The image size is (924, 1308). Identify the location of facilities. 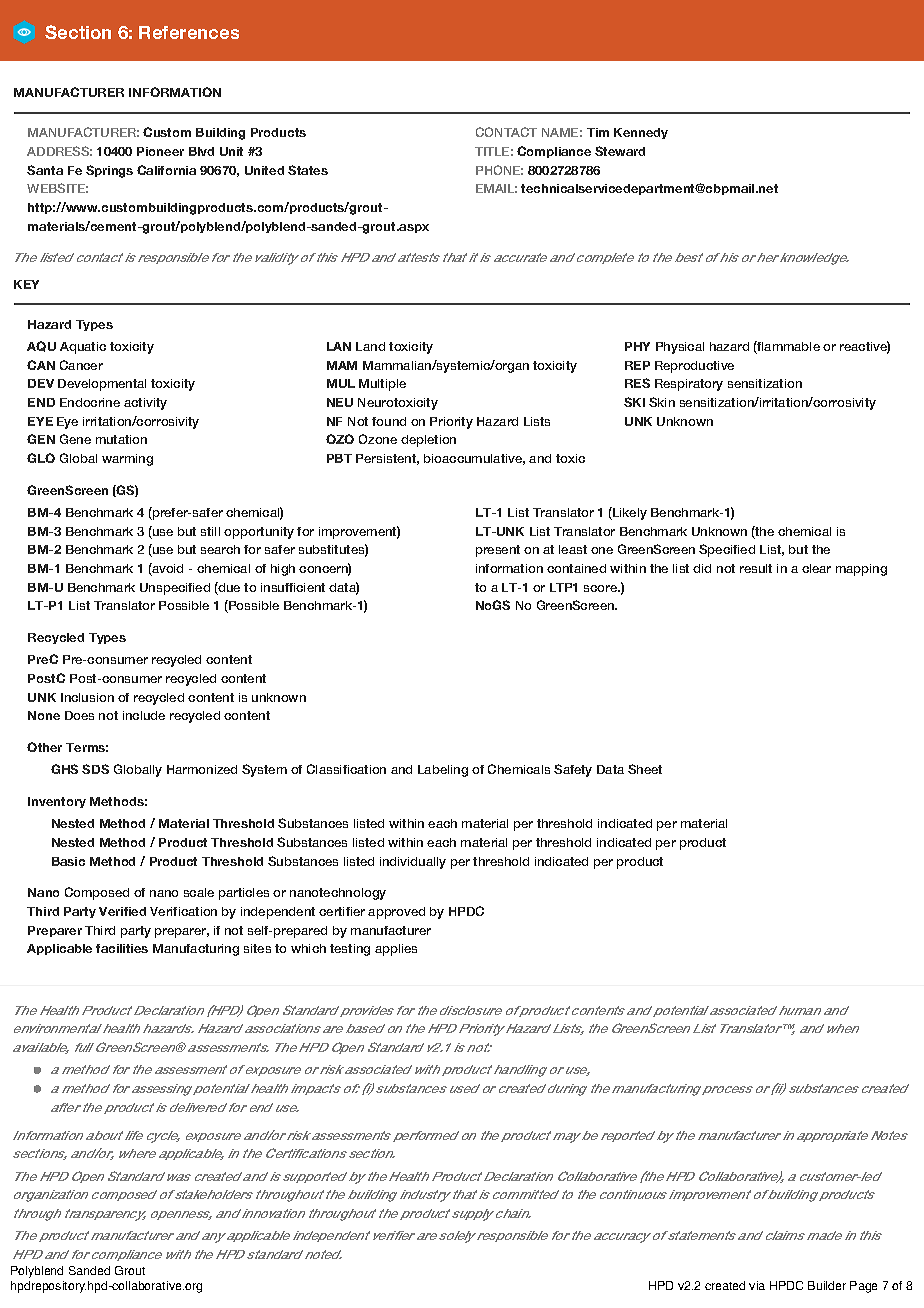
(122, 948).
